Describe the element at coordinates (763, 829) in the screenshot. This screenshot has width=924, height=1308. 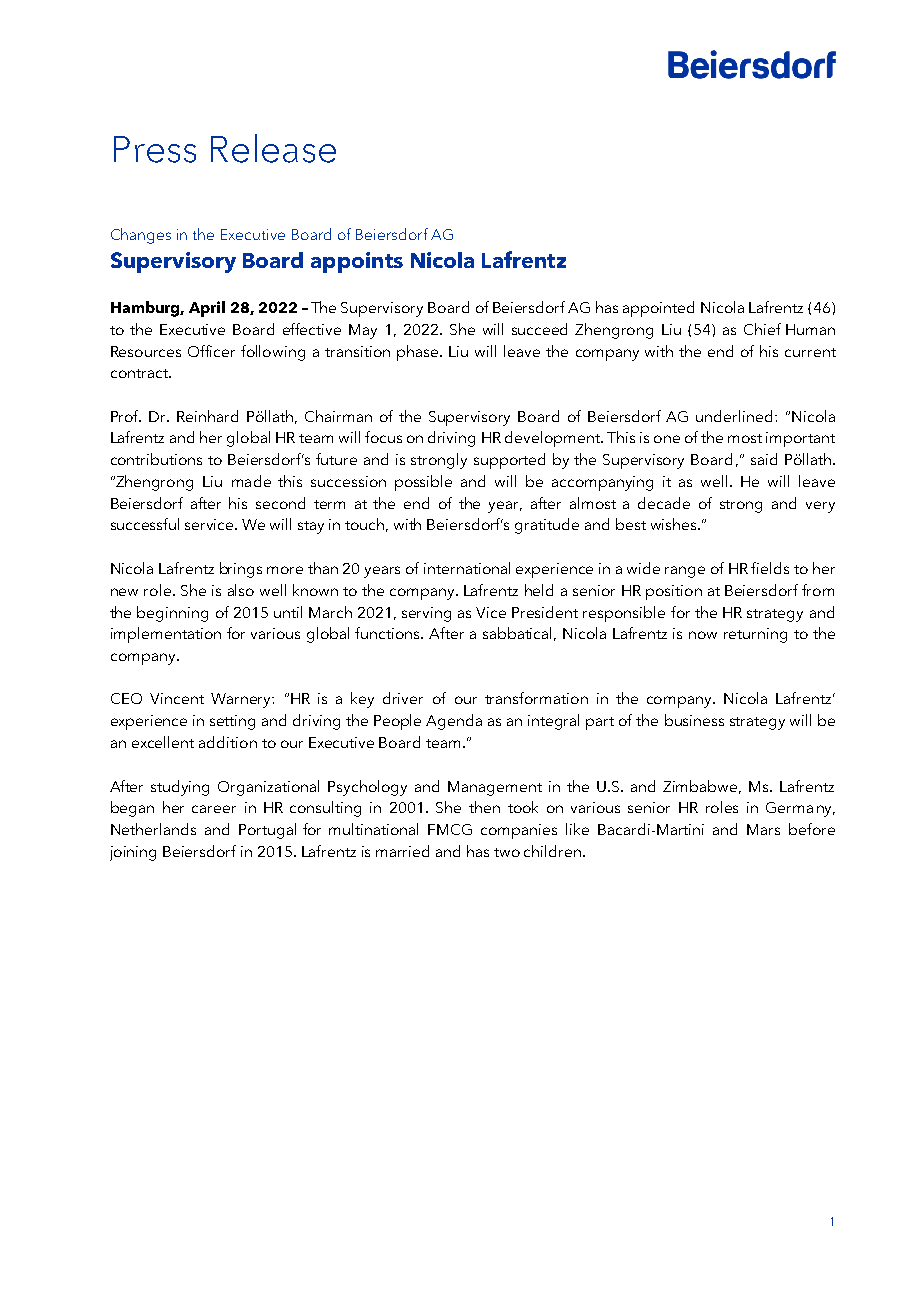
I see `Mars` at that location.
